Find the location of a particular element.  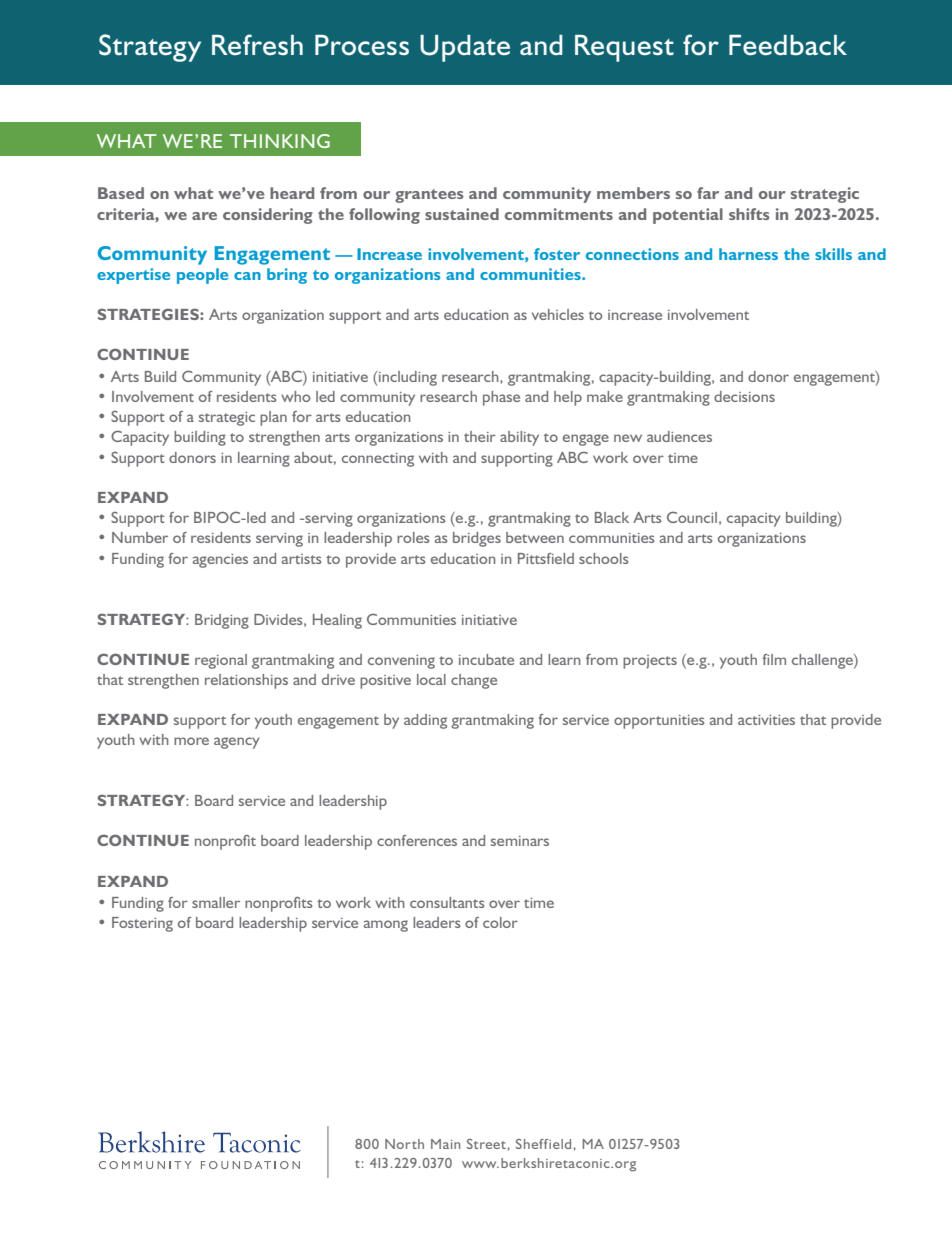

agencies is located at coordinates (220, 561).
